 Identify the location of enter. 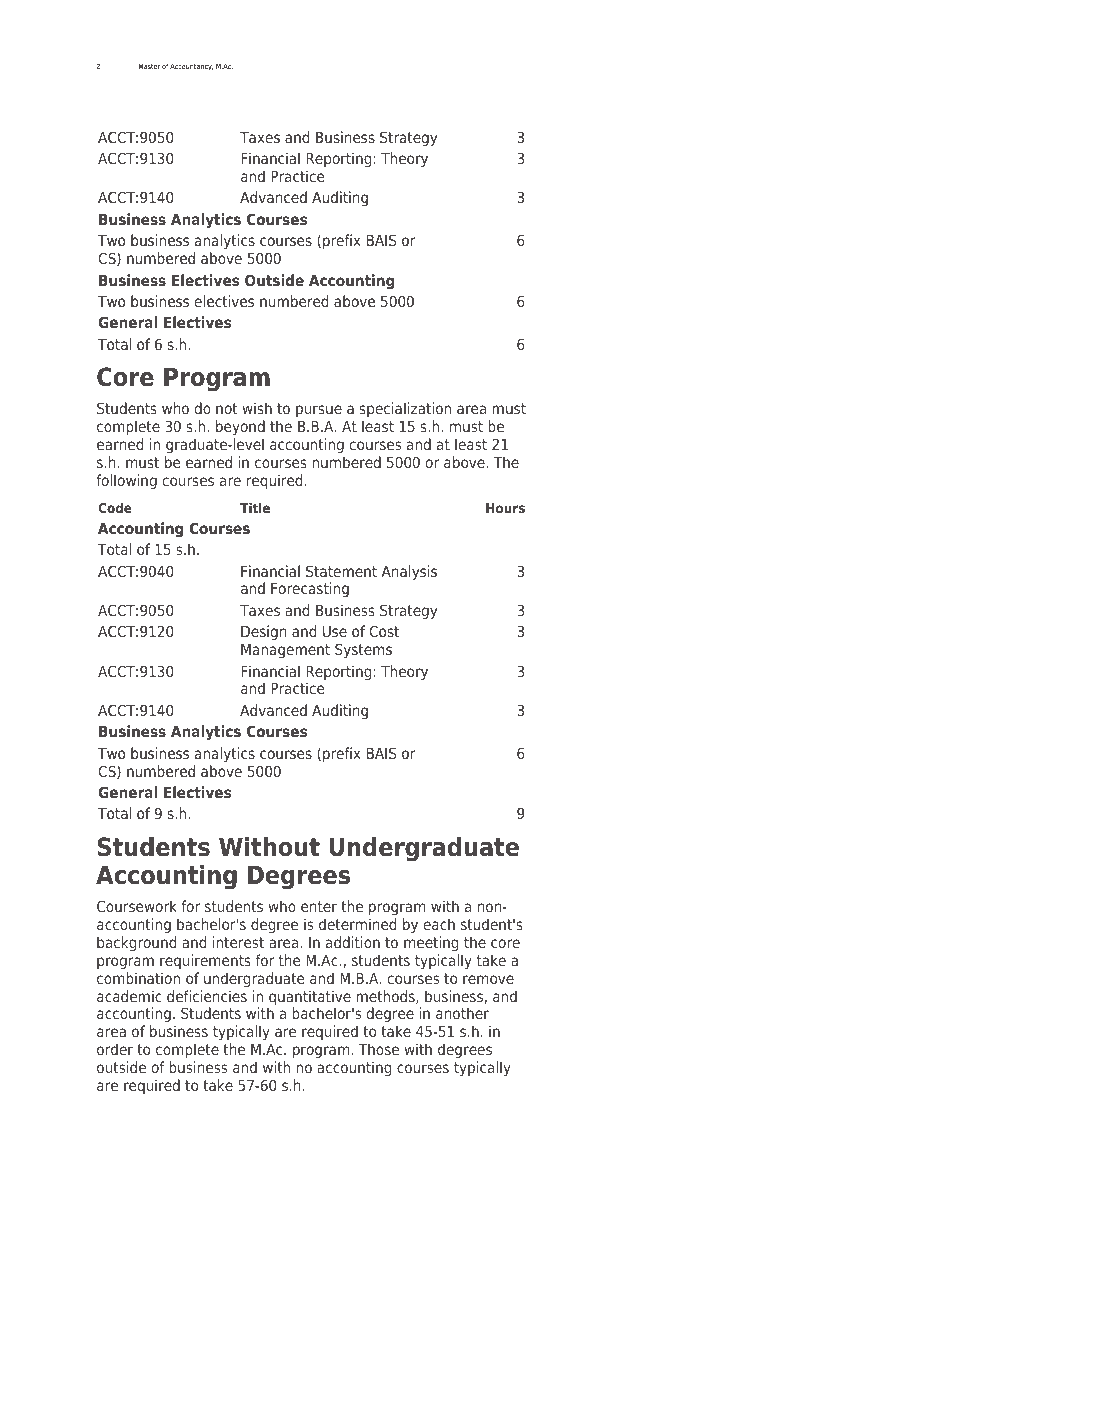
(319, 906).
